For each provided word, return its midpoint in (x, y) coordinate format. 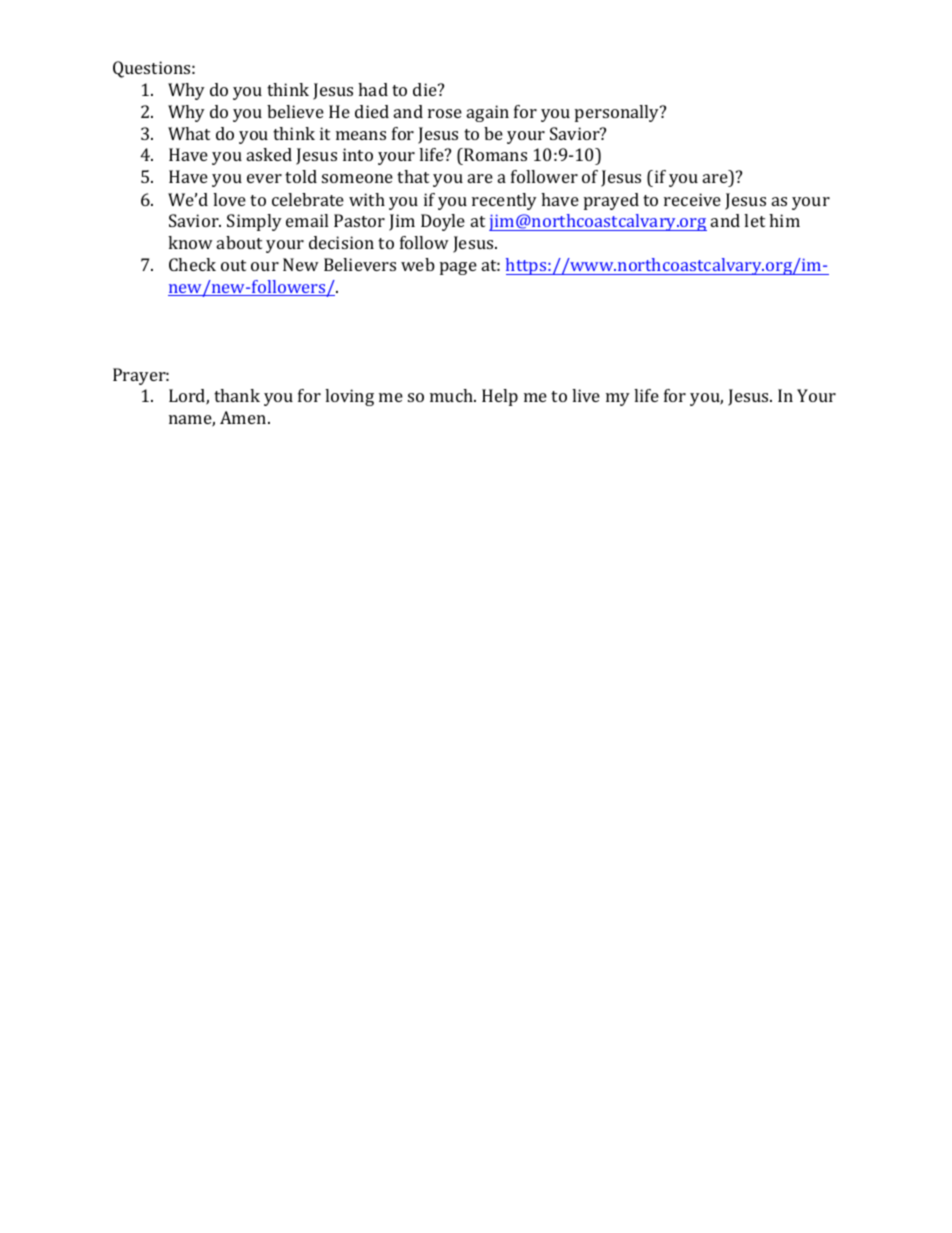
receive (692, 199)
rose (445, 113)
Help (500, 397)
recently (504, 201)
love (229, 199)
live (586, 395)
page (458, 268)
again (488, 113)
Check (192, 264)
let (754, 220)
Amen (244, 417)
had (373, 89)
